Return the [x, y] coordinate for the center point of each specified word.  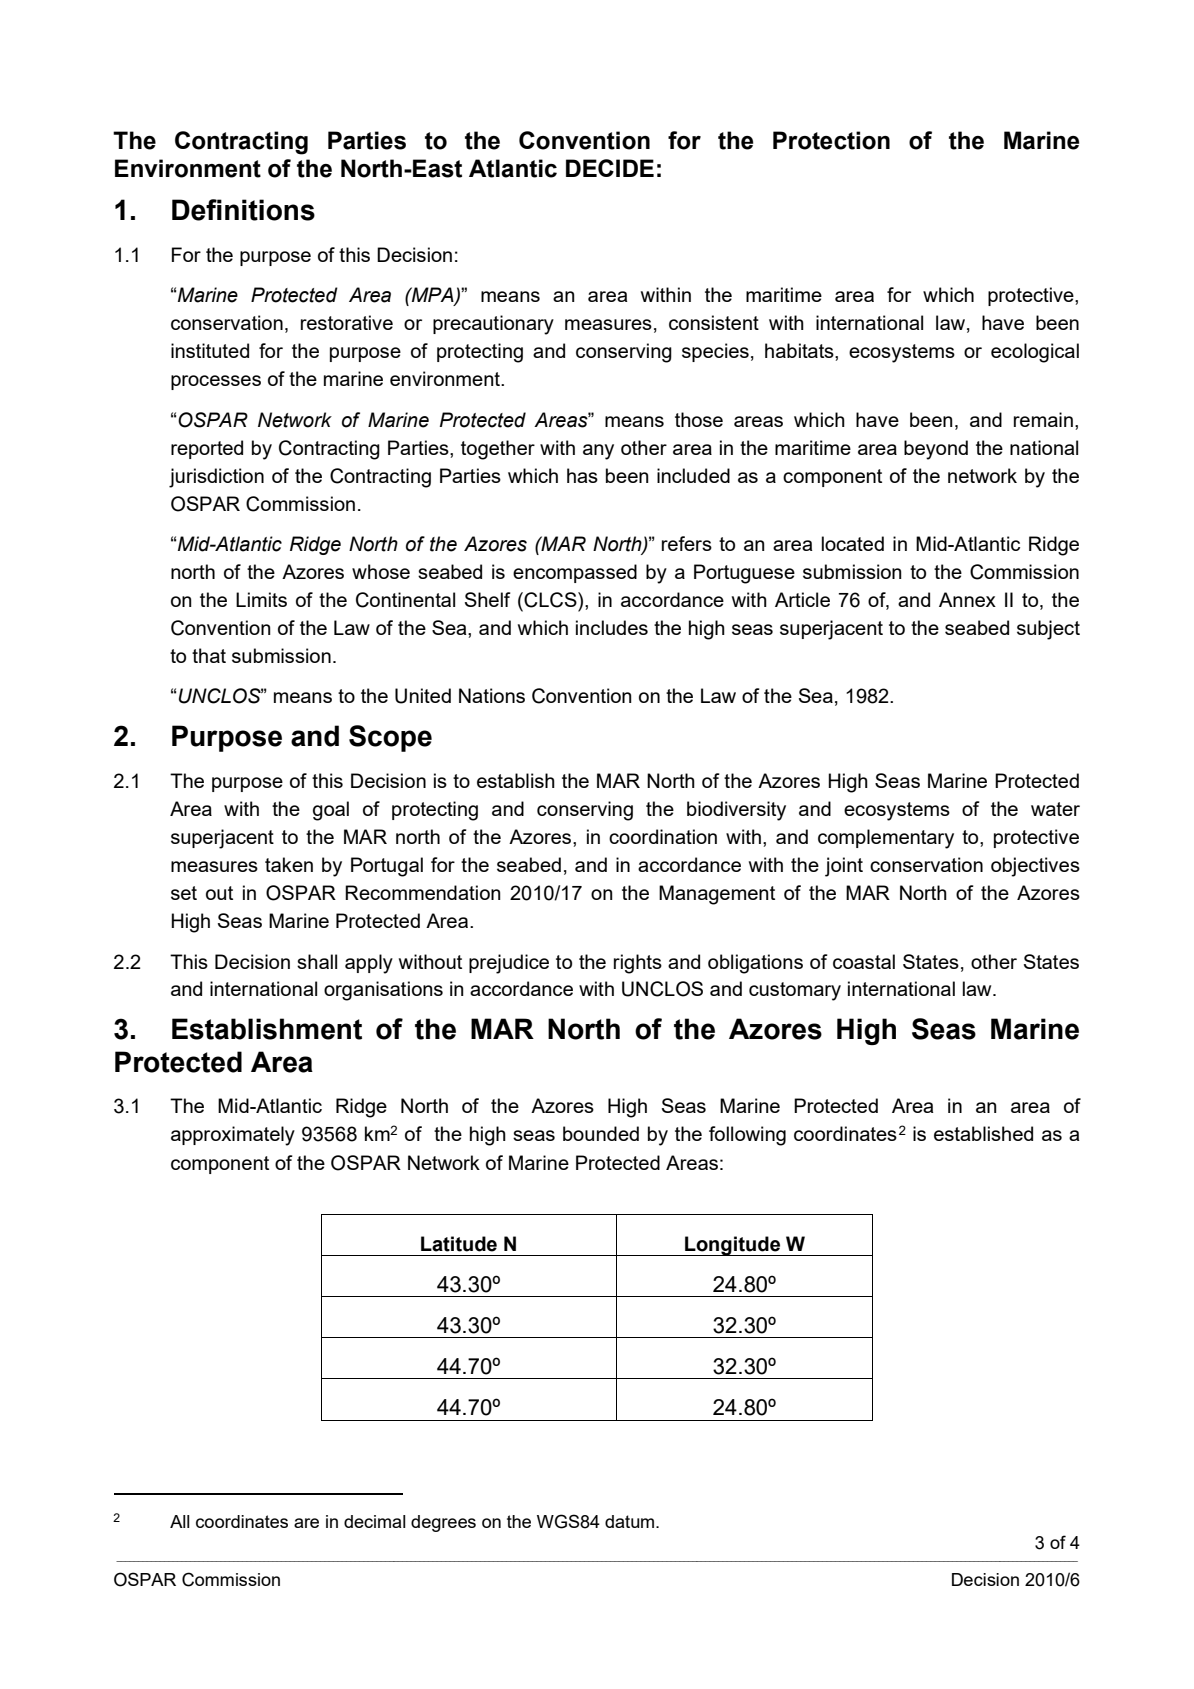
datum [631, 1521]
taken [289, 864]
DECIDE [610, 168]
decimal [375, 1521]
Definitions [243, 210]
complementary [886, 839]
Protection [831, 140]
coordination [663, 836]
